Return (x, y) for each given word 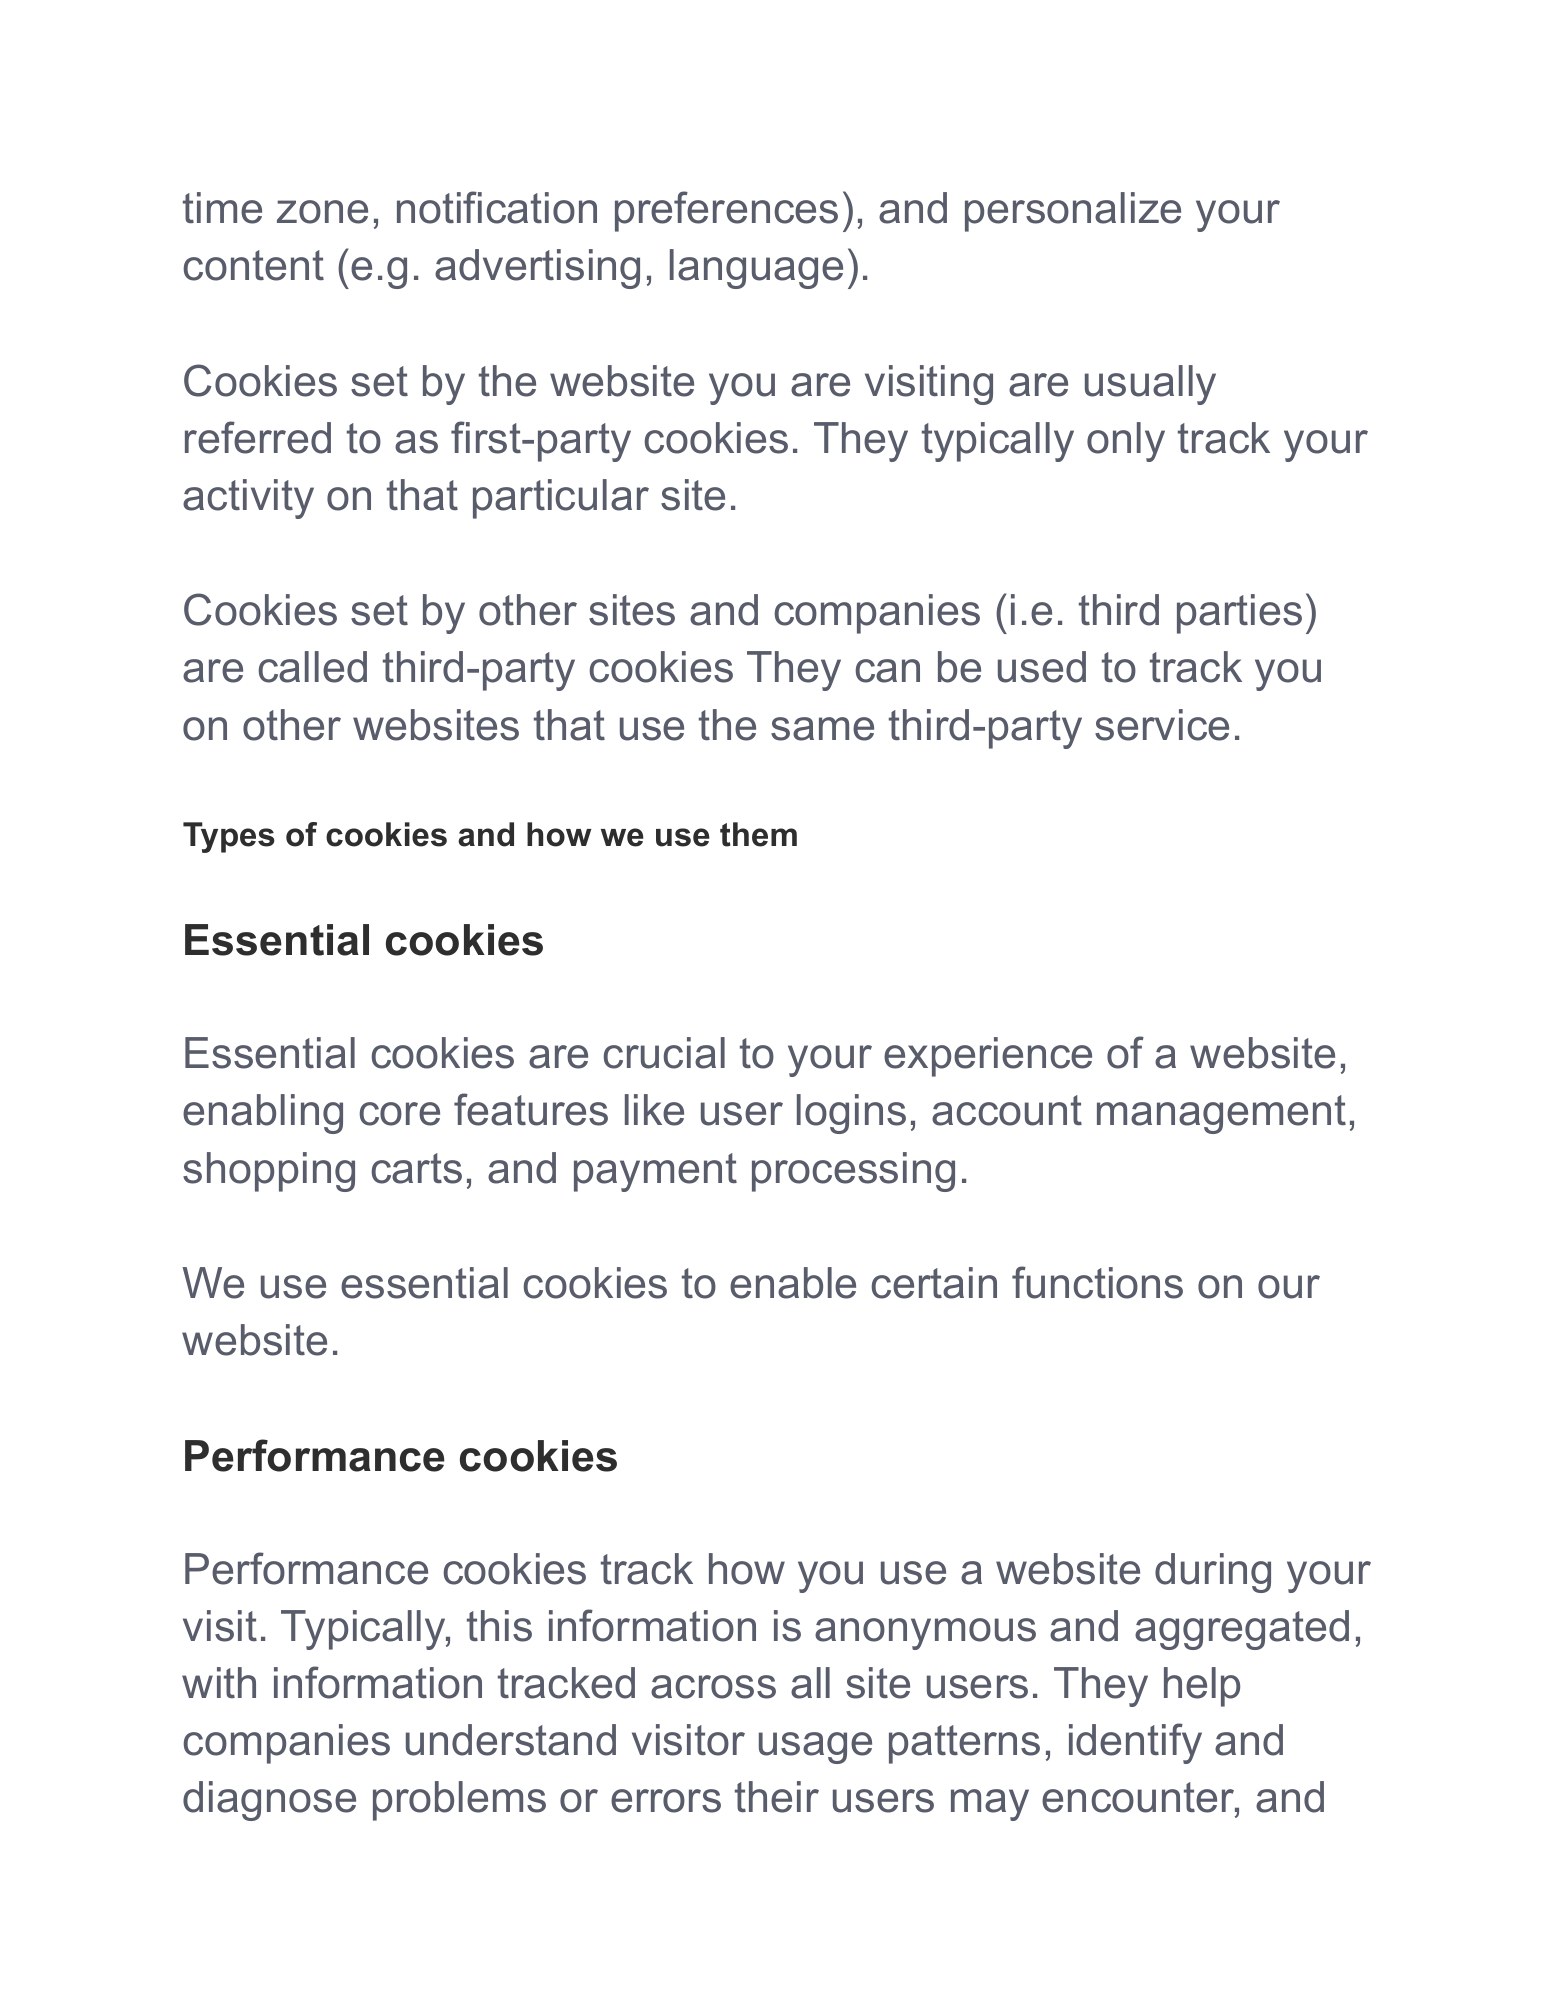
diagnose (269, 1801)
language (756, 269)
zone (322, 212)
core (400, 1114)
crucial (664, 1053)
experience (988, 1057)
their (777, 1797)
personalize (1073, 212)
